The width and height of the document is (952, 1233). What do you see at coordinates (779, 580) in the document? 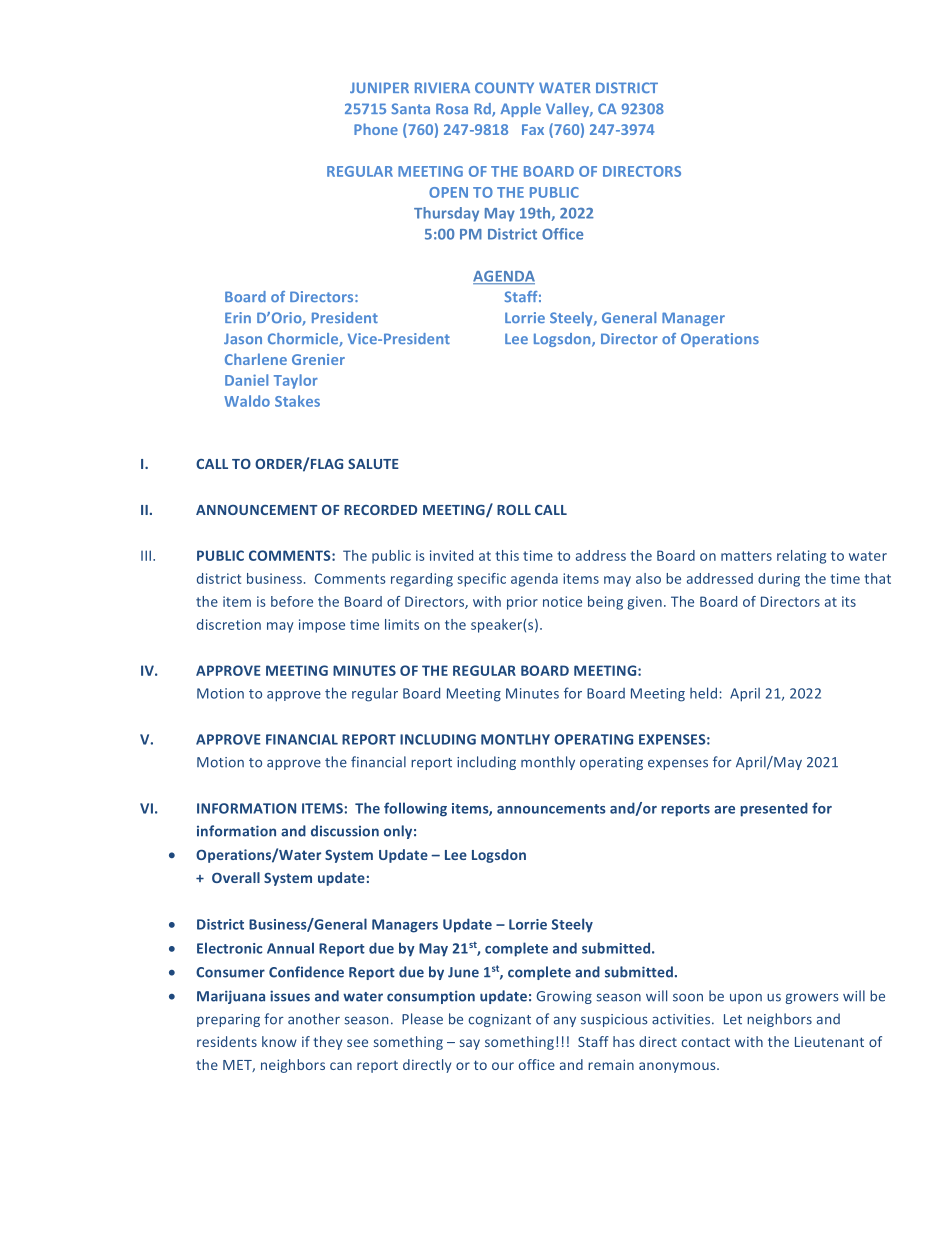
I see `during` at bounding box center [779, 580].
